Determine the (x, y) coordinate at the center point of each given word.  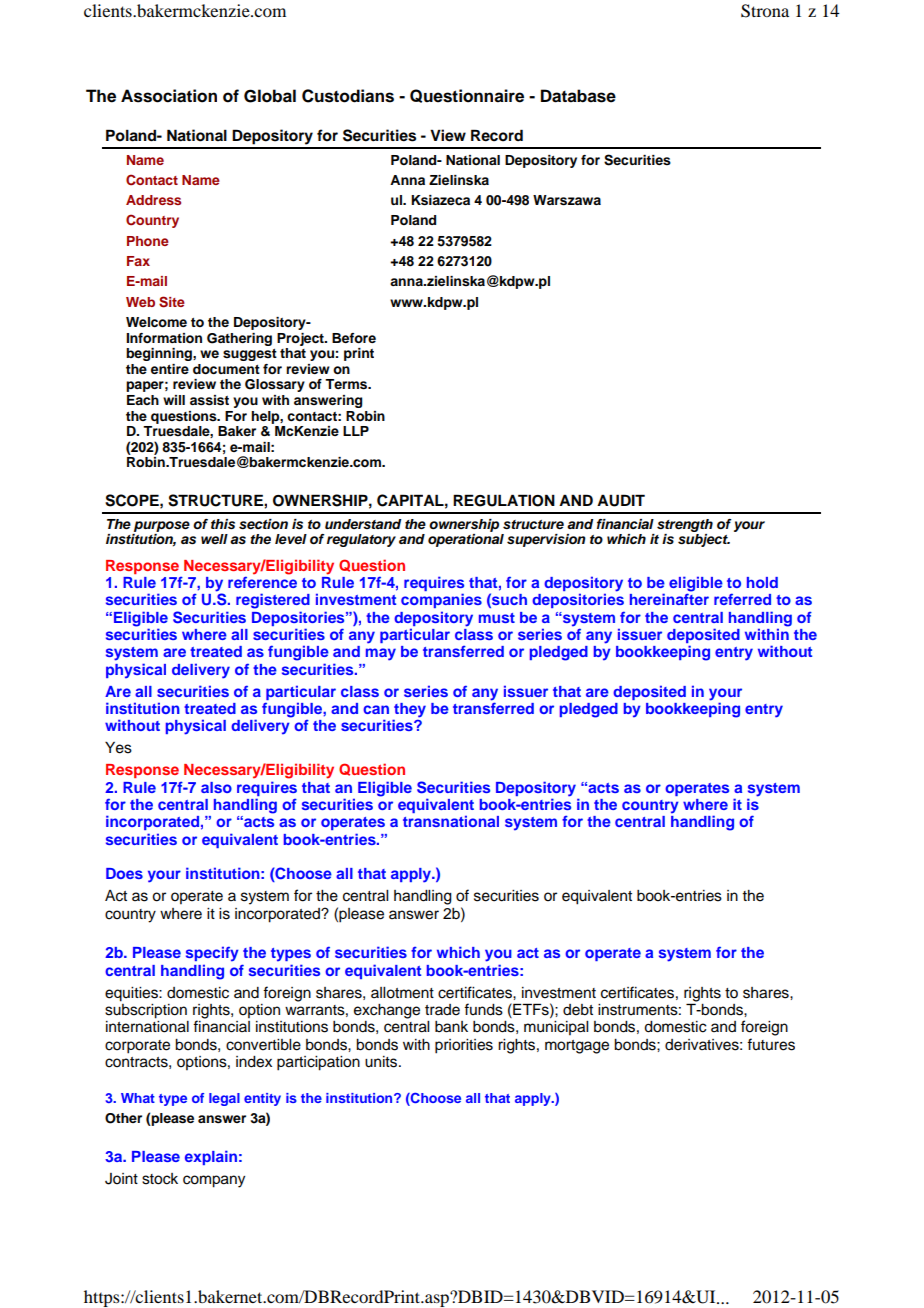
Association (169, 96)
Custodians (348, 96)
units (382, 1062)
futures (771, 1044)
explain (211, 1157)
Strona (765, 11)
